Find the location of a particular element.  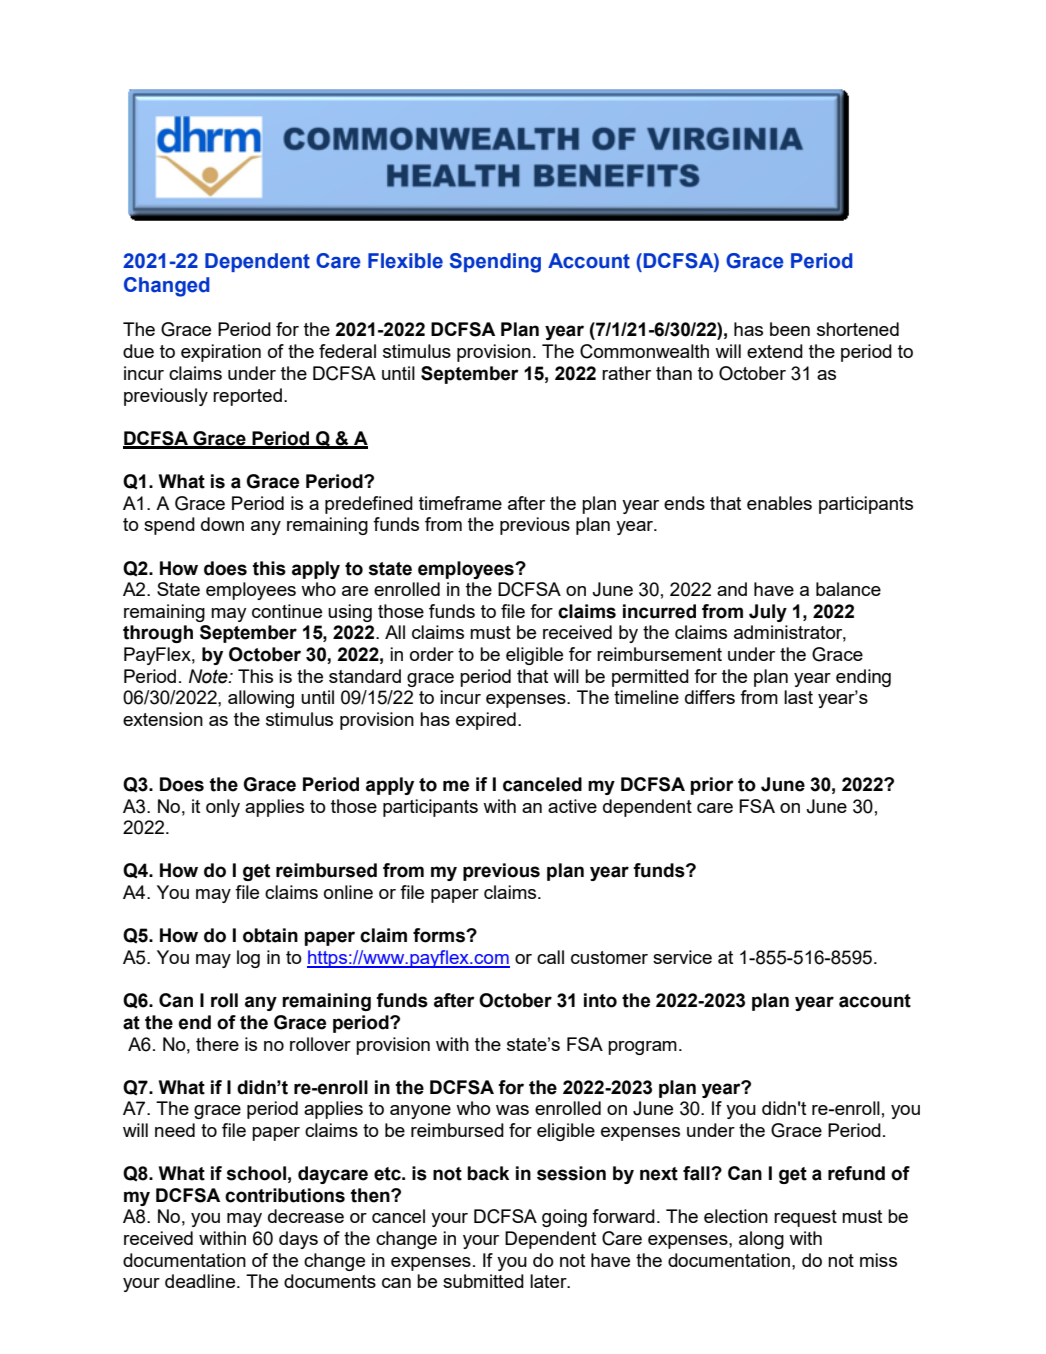

call is located at coordinates (550, 957).
